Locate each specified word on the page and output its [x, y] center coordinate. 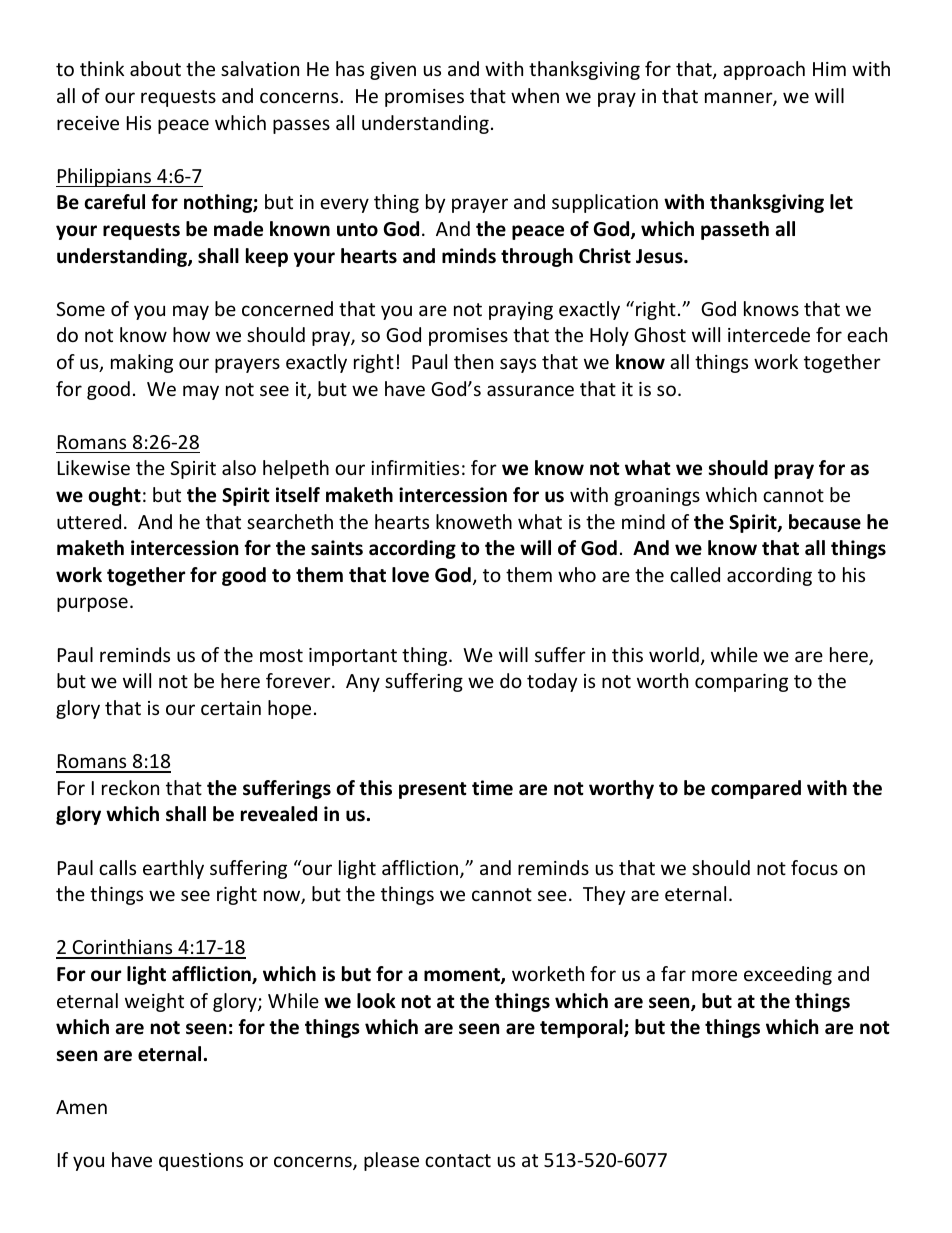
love [410, 575]
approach [764, 70]
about [155, 68]
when [535, 95]
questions [201, 1162]
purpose [92, 604]
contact [458, 1160]
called [695, 574]
